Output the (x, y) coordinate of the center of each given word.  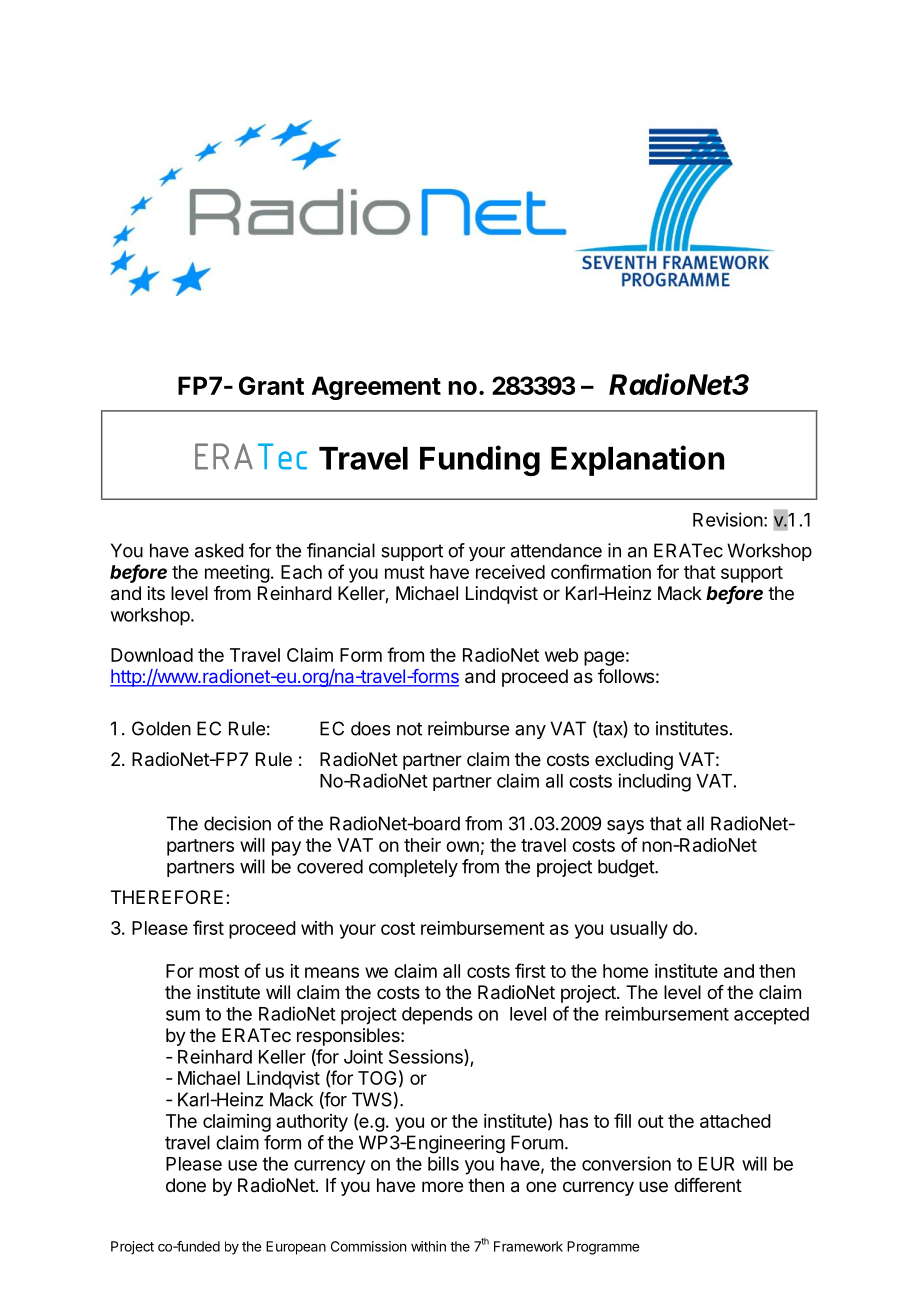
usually (639, 930)
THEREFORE (167, 897)
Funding (480, 460)
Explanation (637, 460)
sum (183, 1015)
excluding (634, 761)
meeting (237, 574)
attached (735, 1121)
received (510, 572)
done (186, 1185)
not (409, 729)
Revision (728, 519)
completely (413, 868)
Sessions (427, 1057)
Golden (161, 728)
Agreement (376, 388)
